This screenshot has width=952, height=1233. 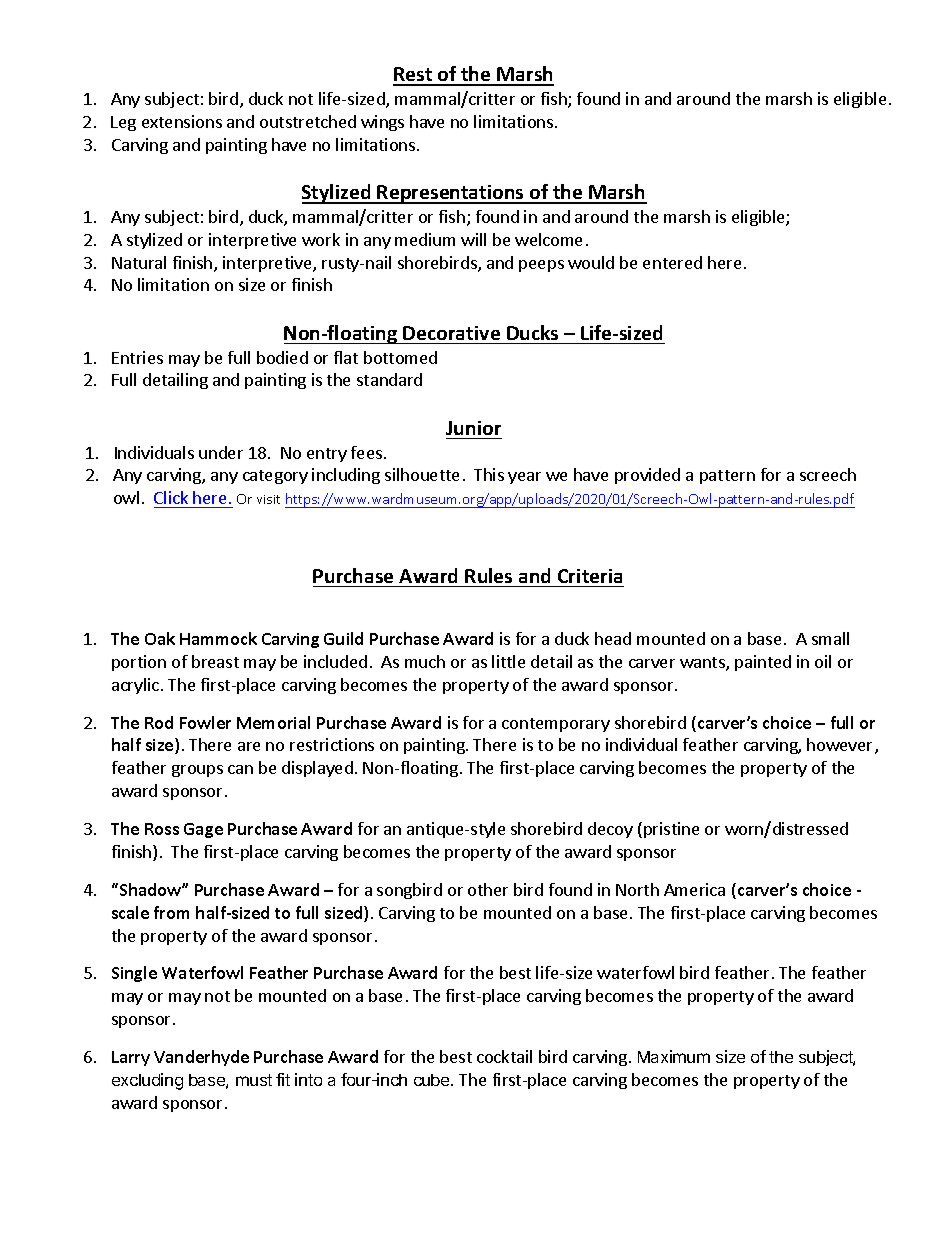 What do you see at coordinates (489, 474) in the screenshot?
I see `This` at bounding box center [489, 474].
